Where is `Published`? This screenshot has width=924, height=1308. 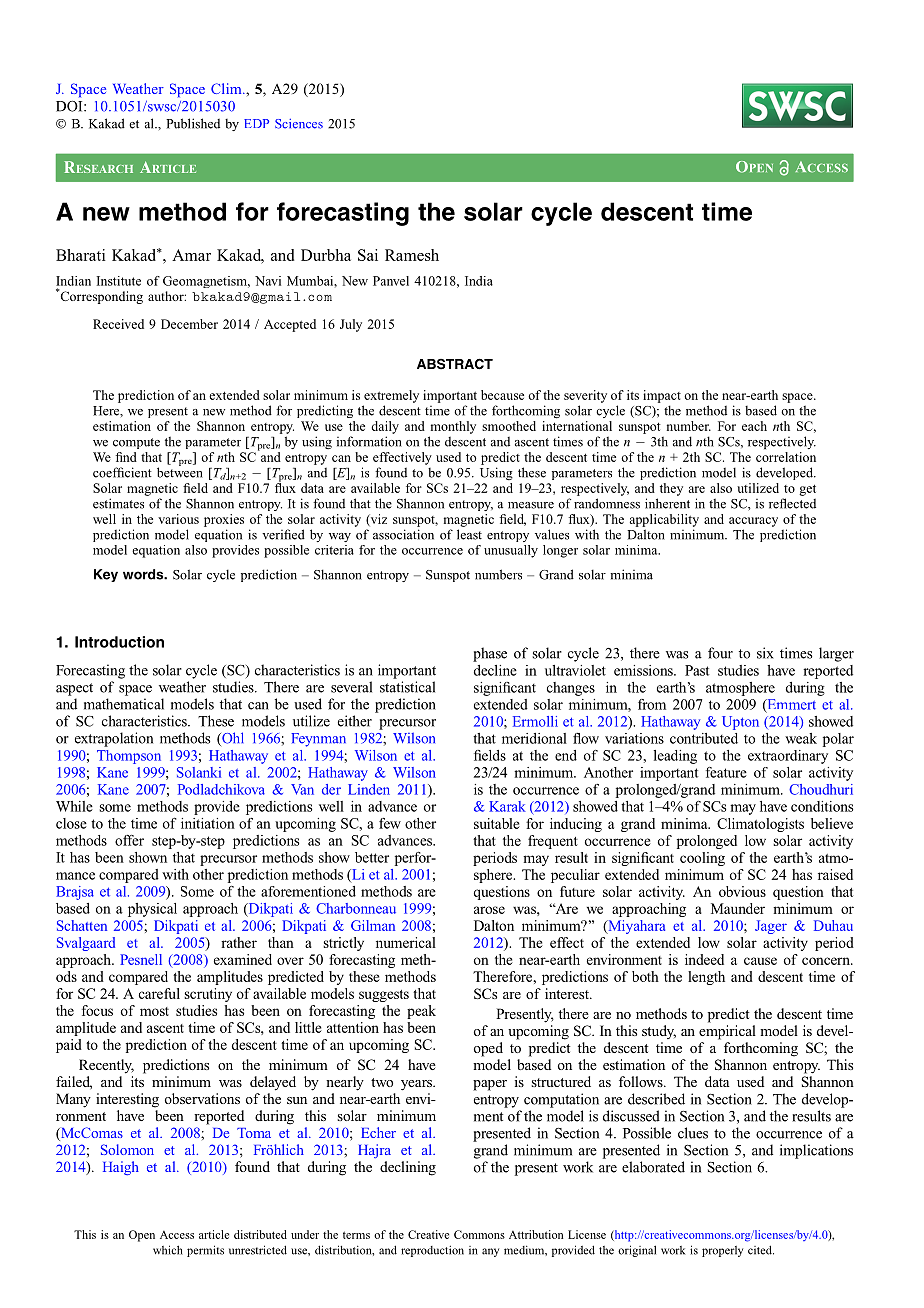
Published is located at coordinates (193, 123).
